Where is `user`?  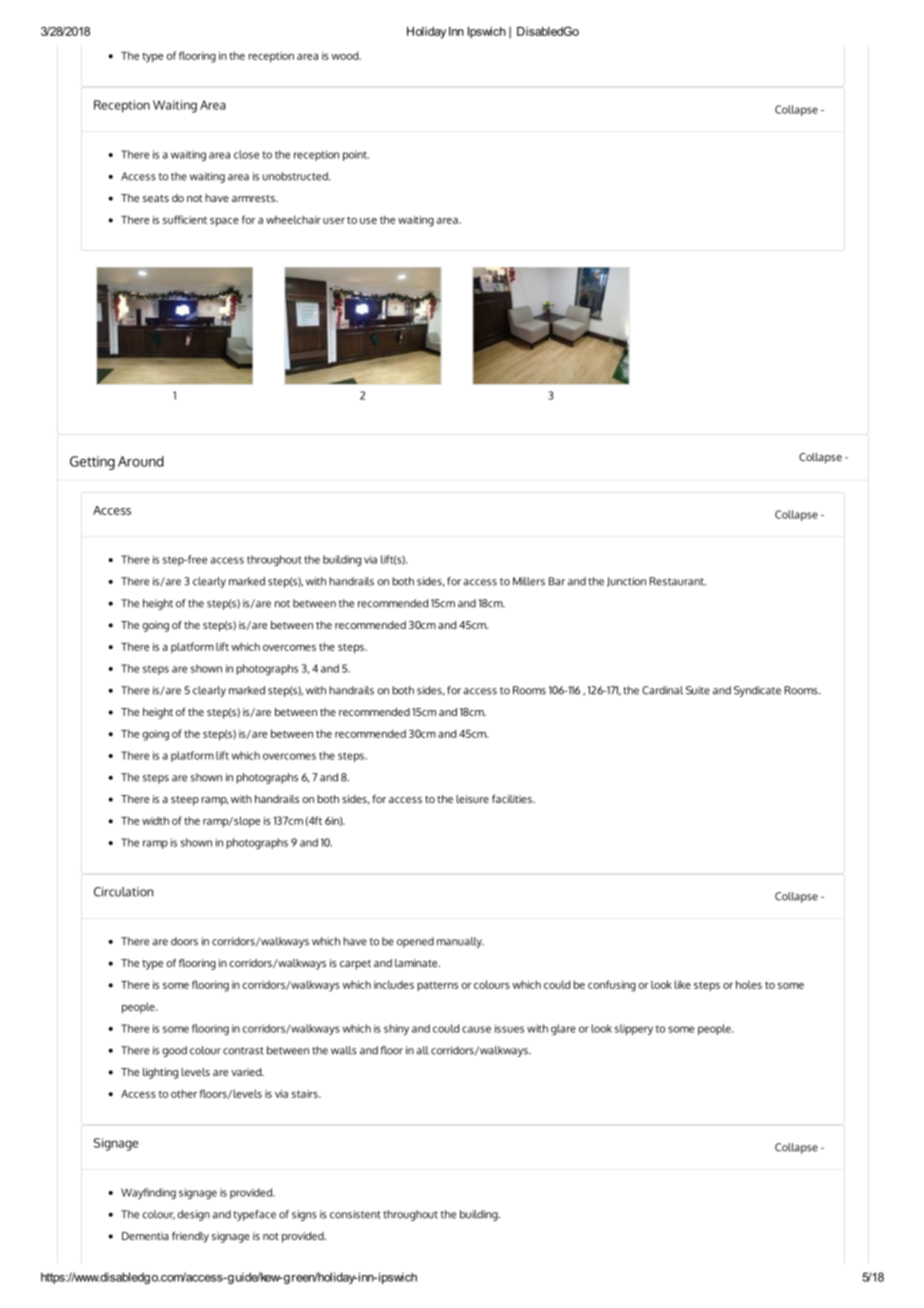 user is located at coordinates (334, 221).
